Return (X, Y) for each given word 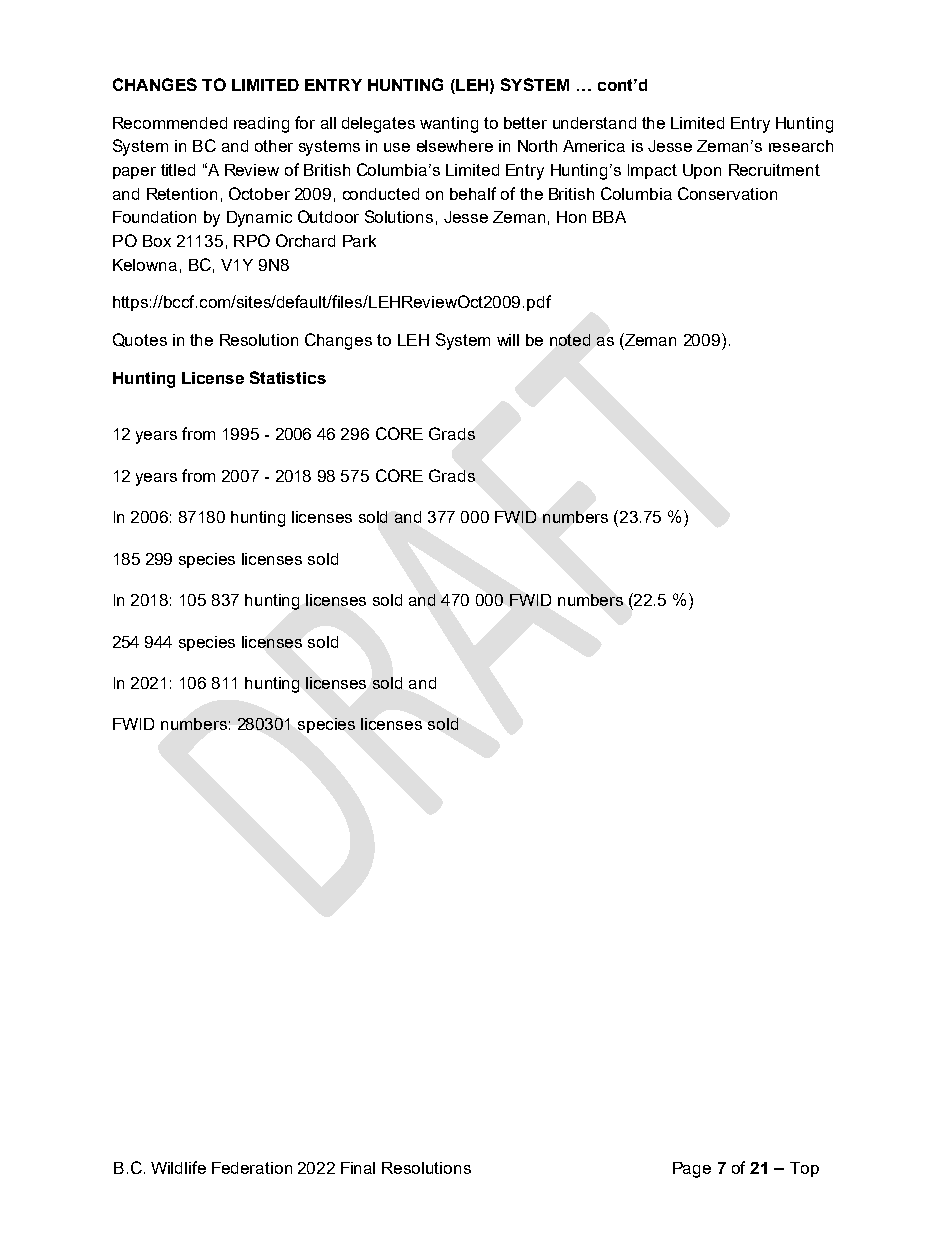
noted (570, 340)
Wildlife (178, 1167)
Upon (702, 171)
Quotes (140, 340)
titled (178, 170)
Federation (252, 1168)
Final (358, 1168)
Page (692, 1170)
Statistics (288, 377)
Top (804, 1169)
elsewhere (455, 146)
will (508, 340)
